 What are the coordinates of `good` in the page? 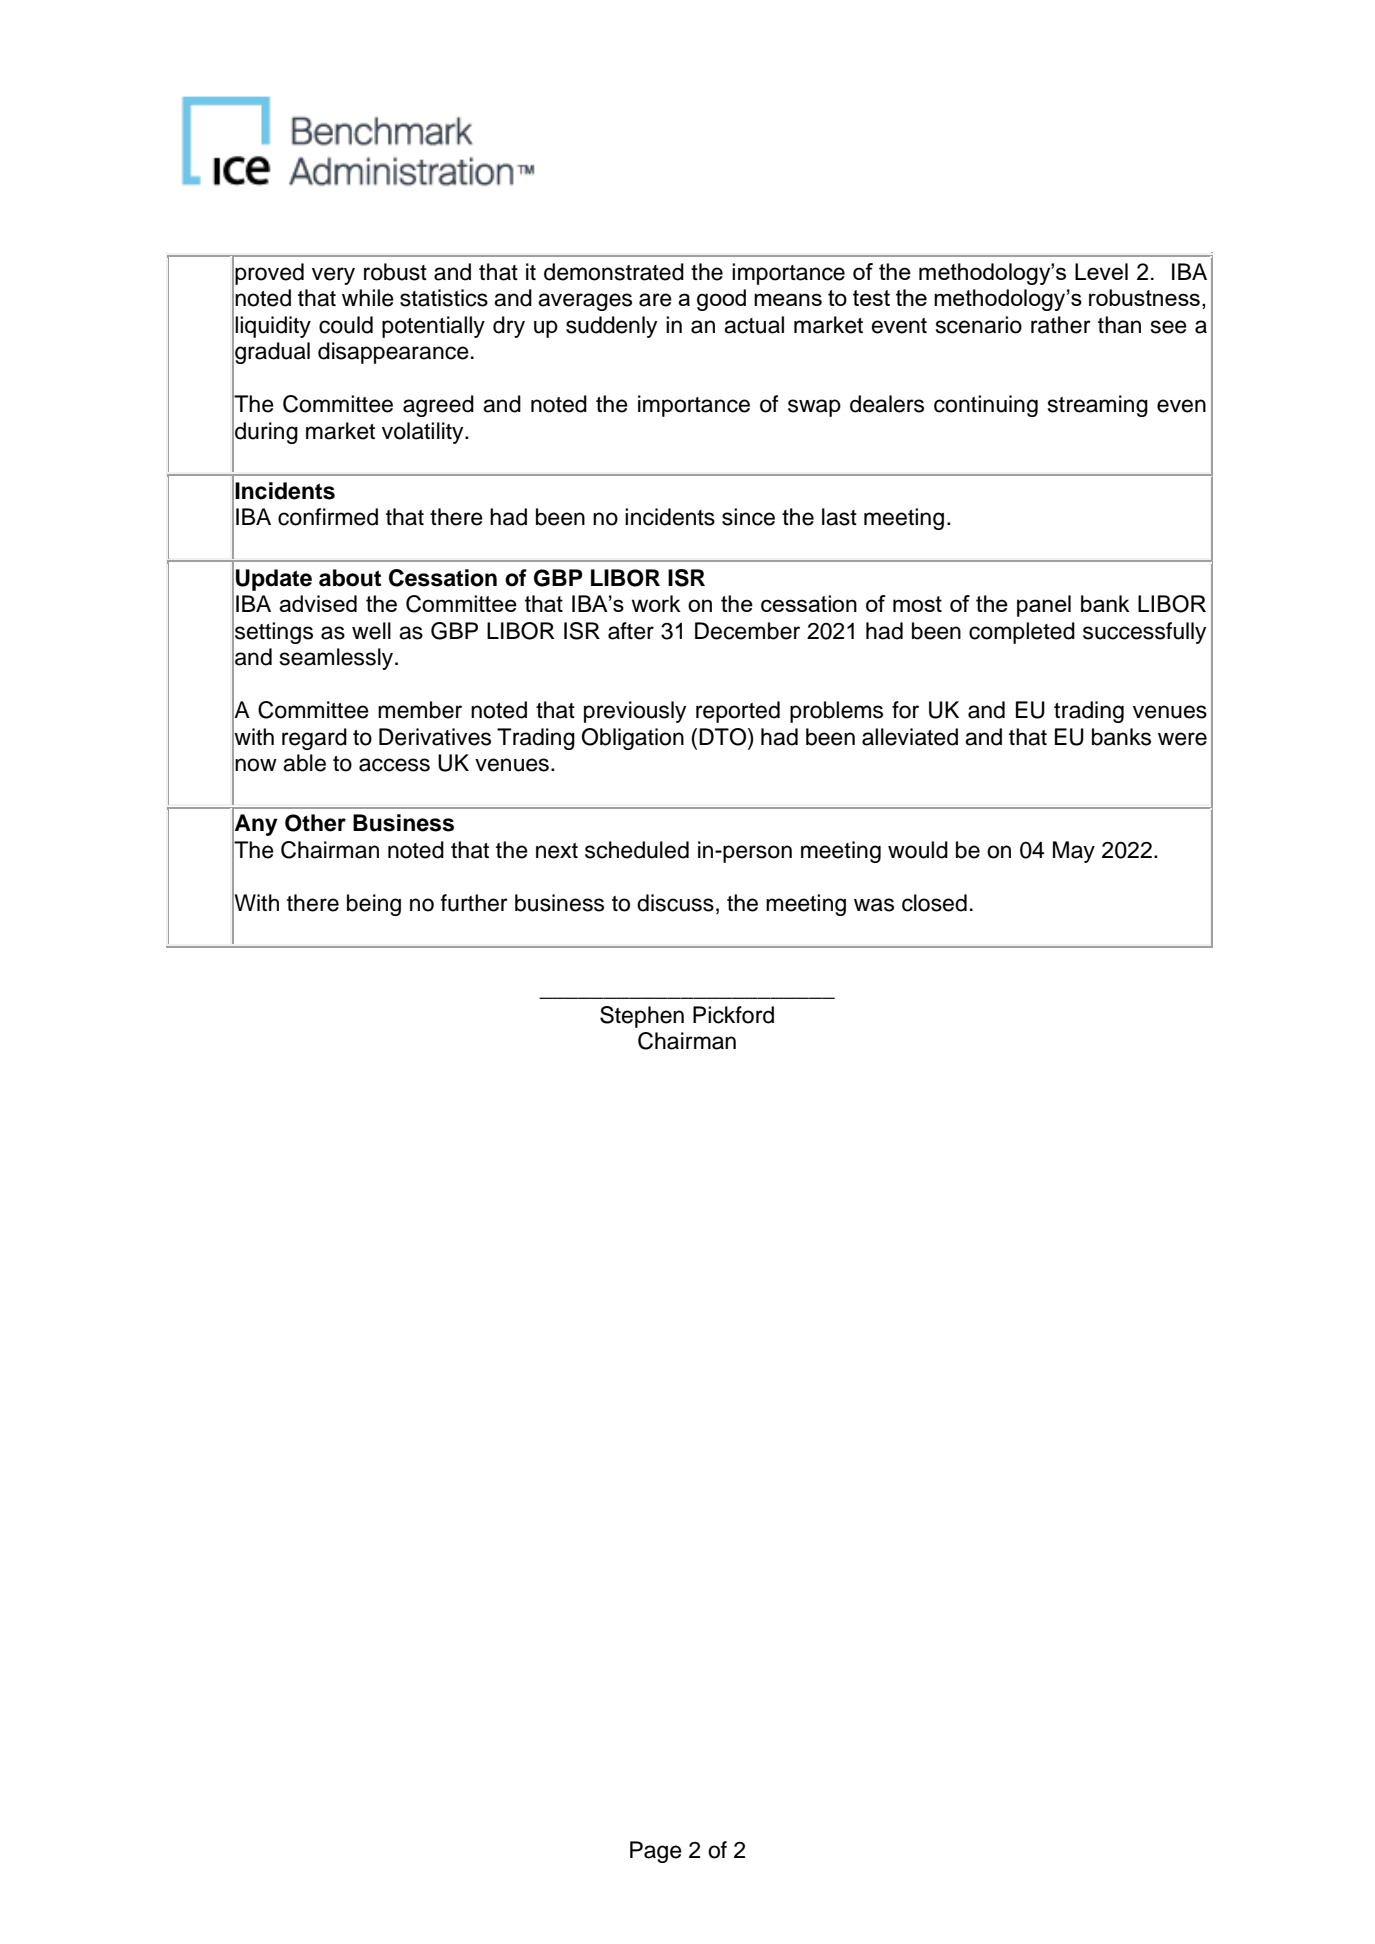 It's located at (721, 300).
